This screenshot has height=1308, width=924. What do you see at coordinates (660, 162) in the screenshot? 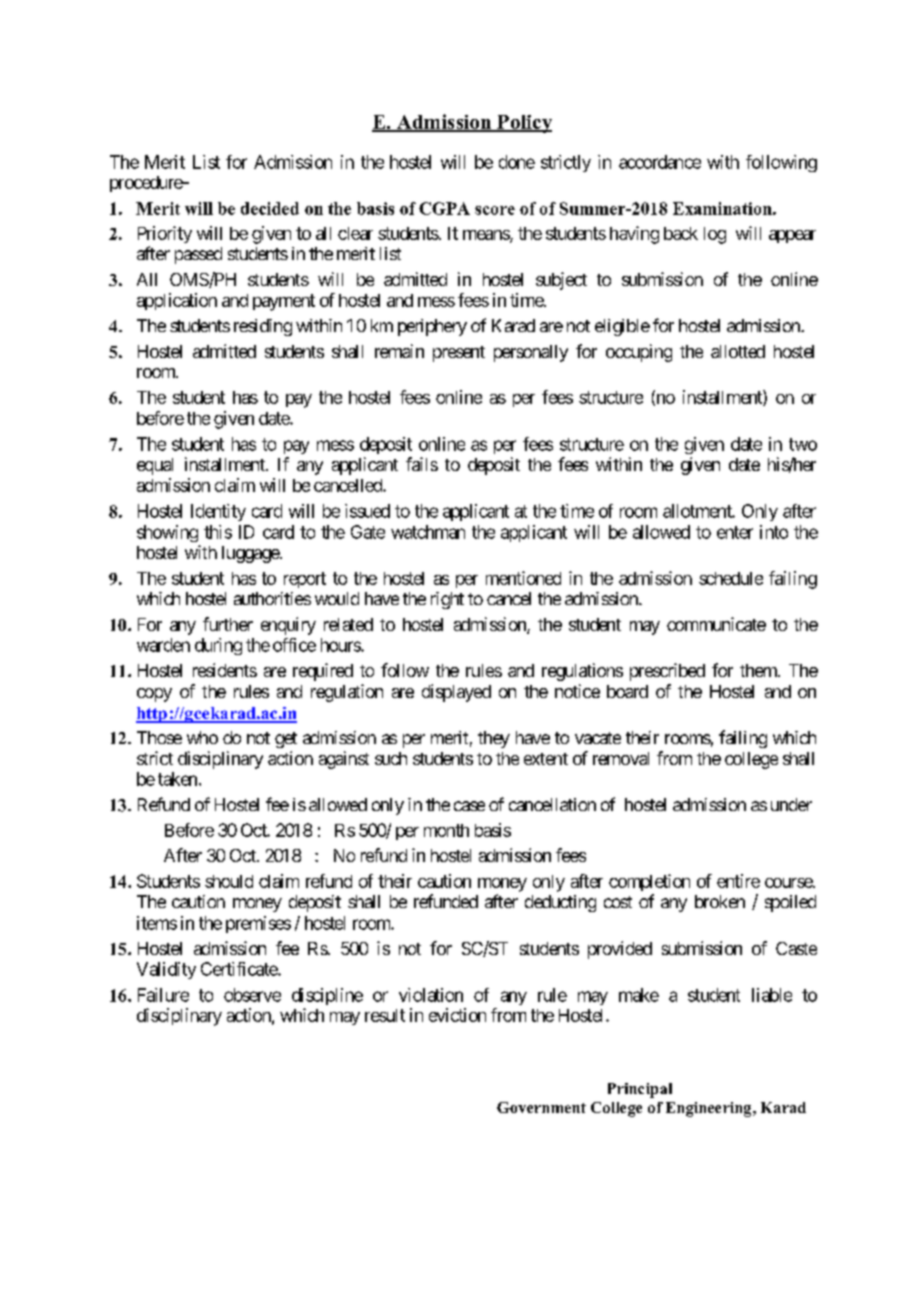
I see `accordance` at bounding box center [660, 162].
